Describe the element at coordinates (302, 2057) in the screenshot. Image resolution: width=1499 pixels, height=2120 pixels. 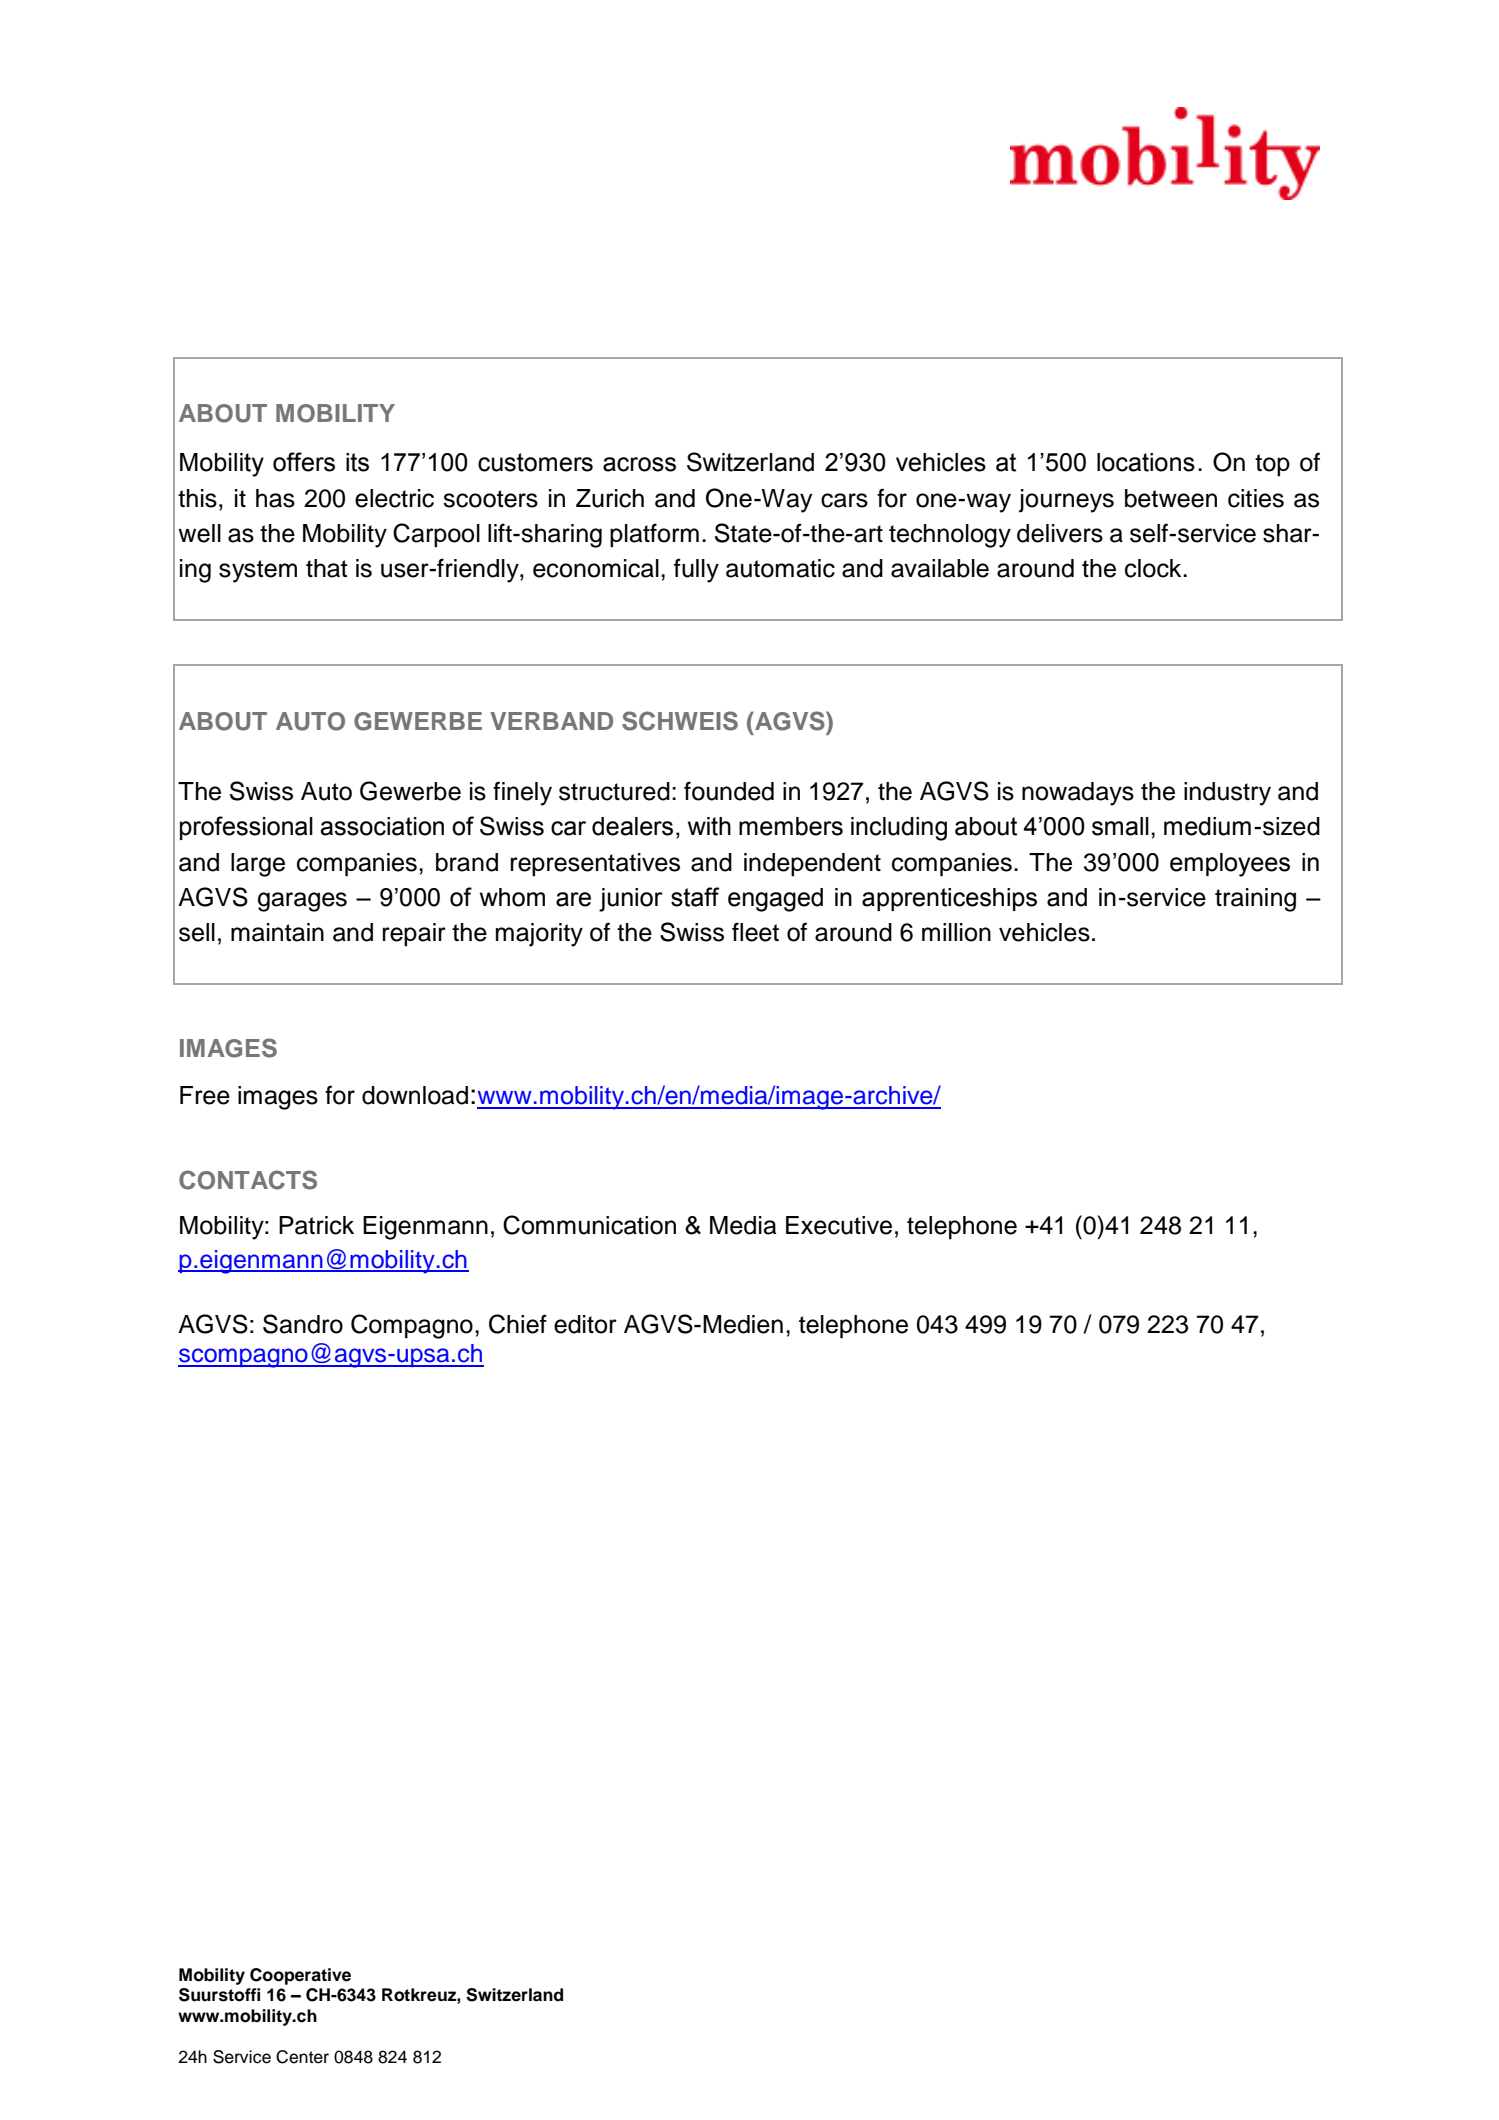
I see `Center` at that location.
